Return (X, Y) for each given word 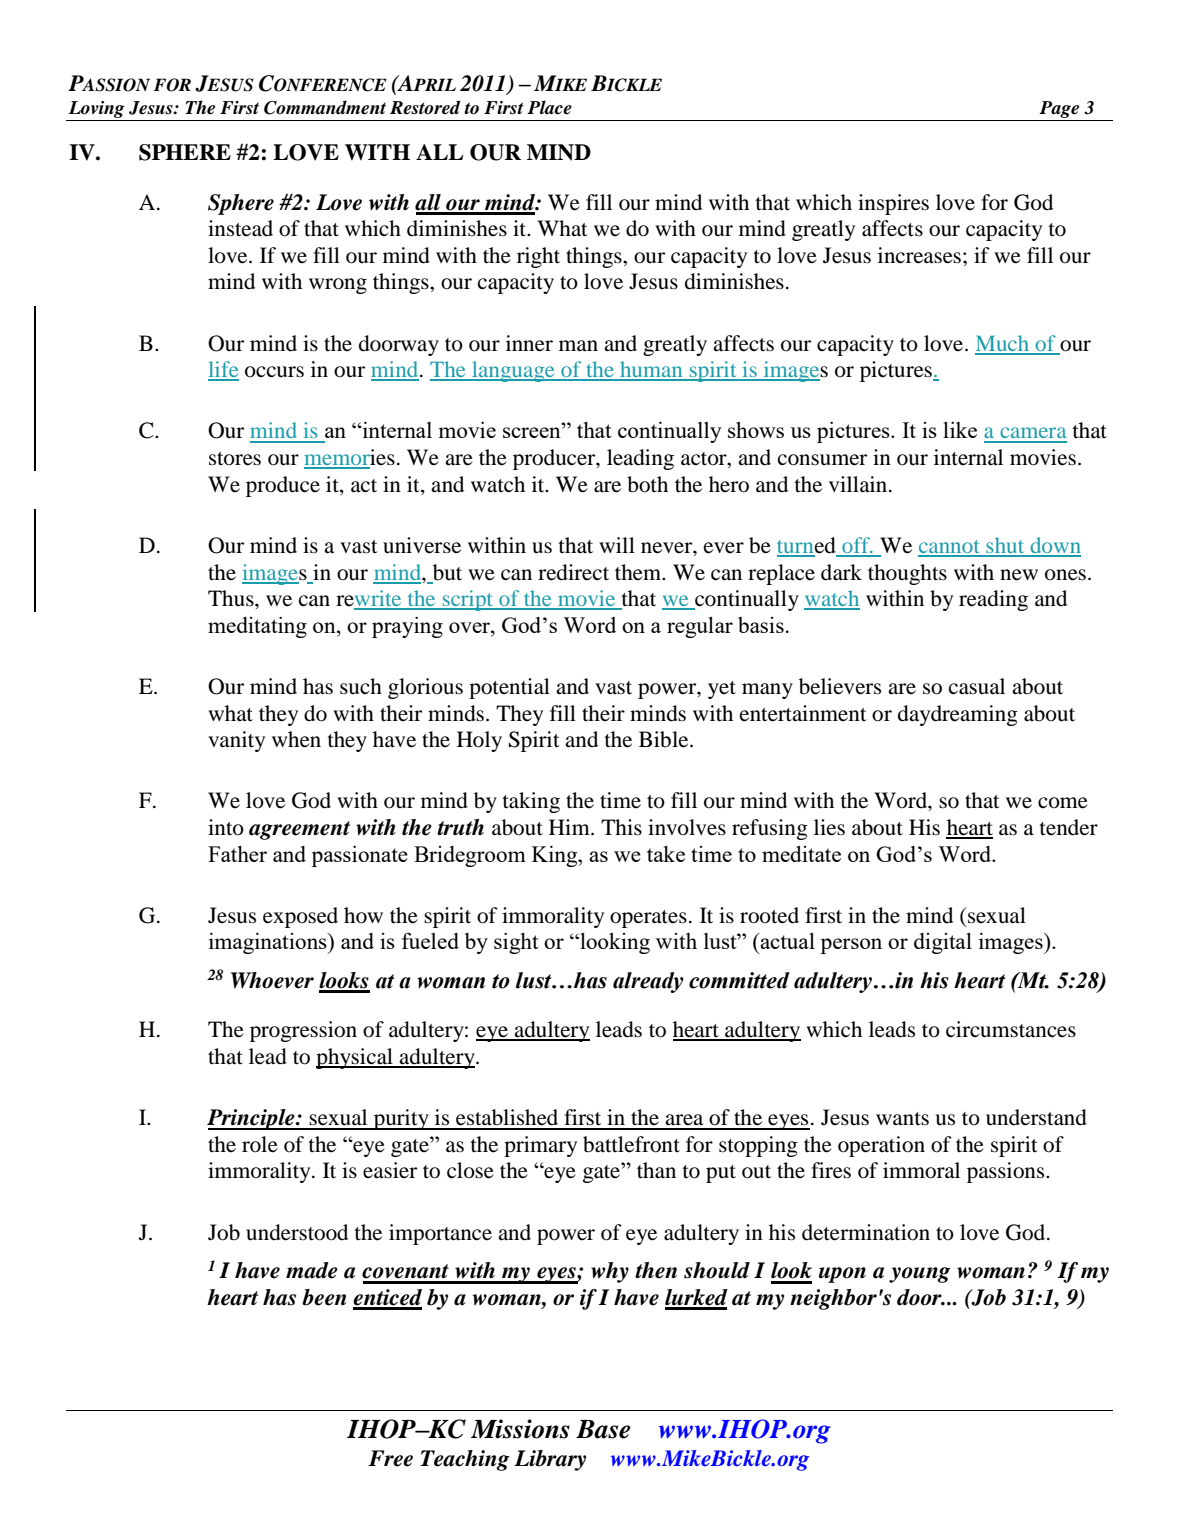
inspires (893, 204)
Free (390, 1458)
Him (570, 827)
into (226, 827)
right (538, 257)
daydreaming (958, 715)
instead (240, 228)
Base (603, 1429)
